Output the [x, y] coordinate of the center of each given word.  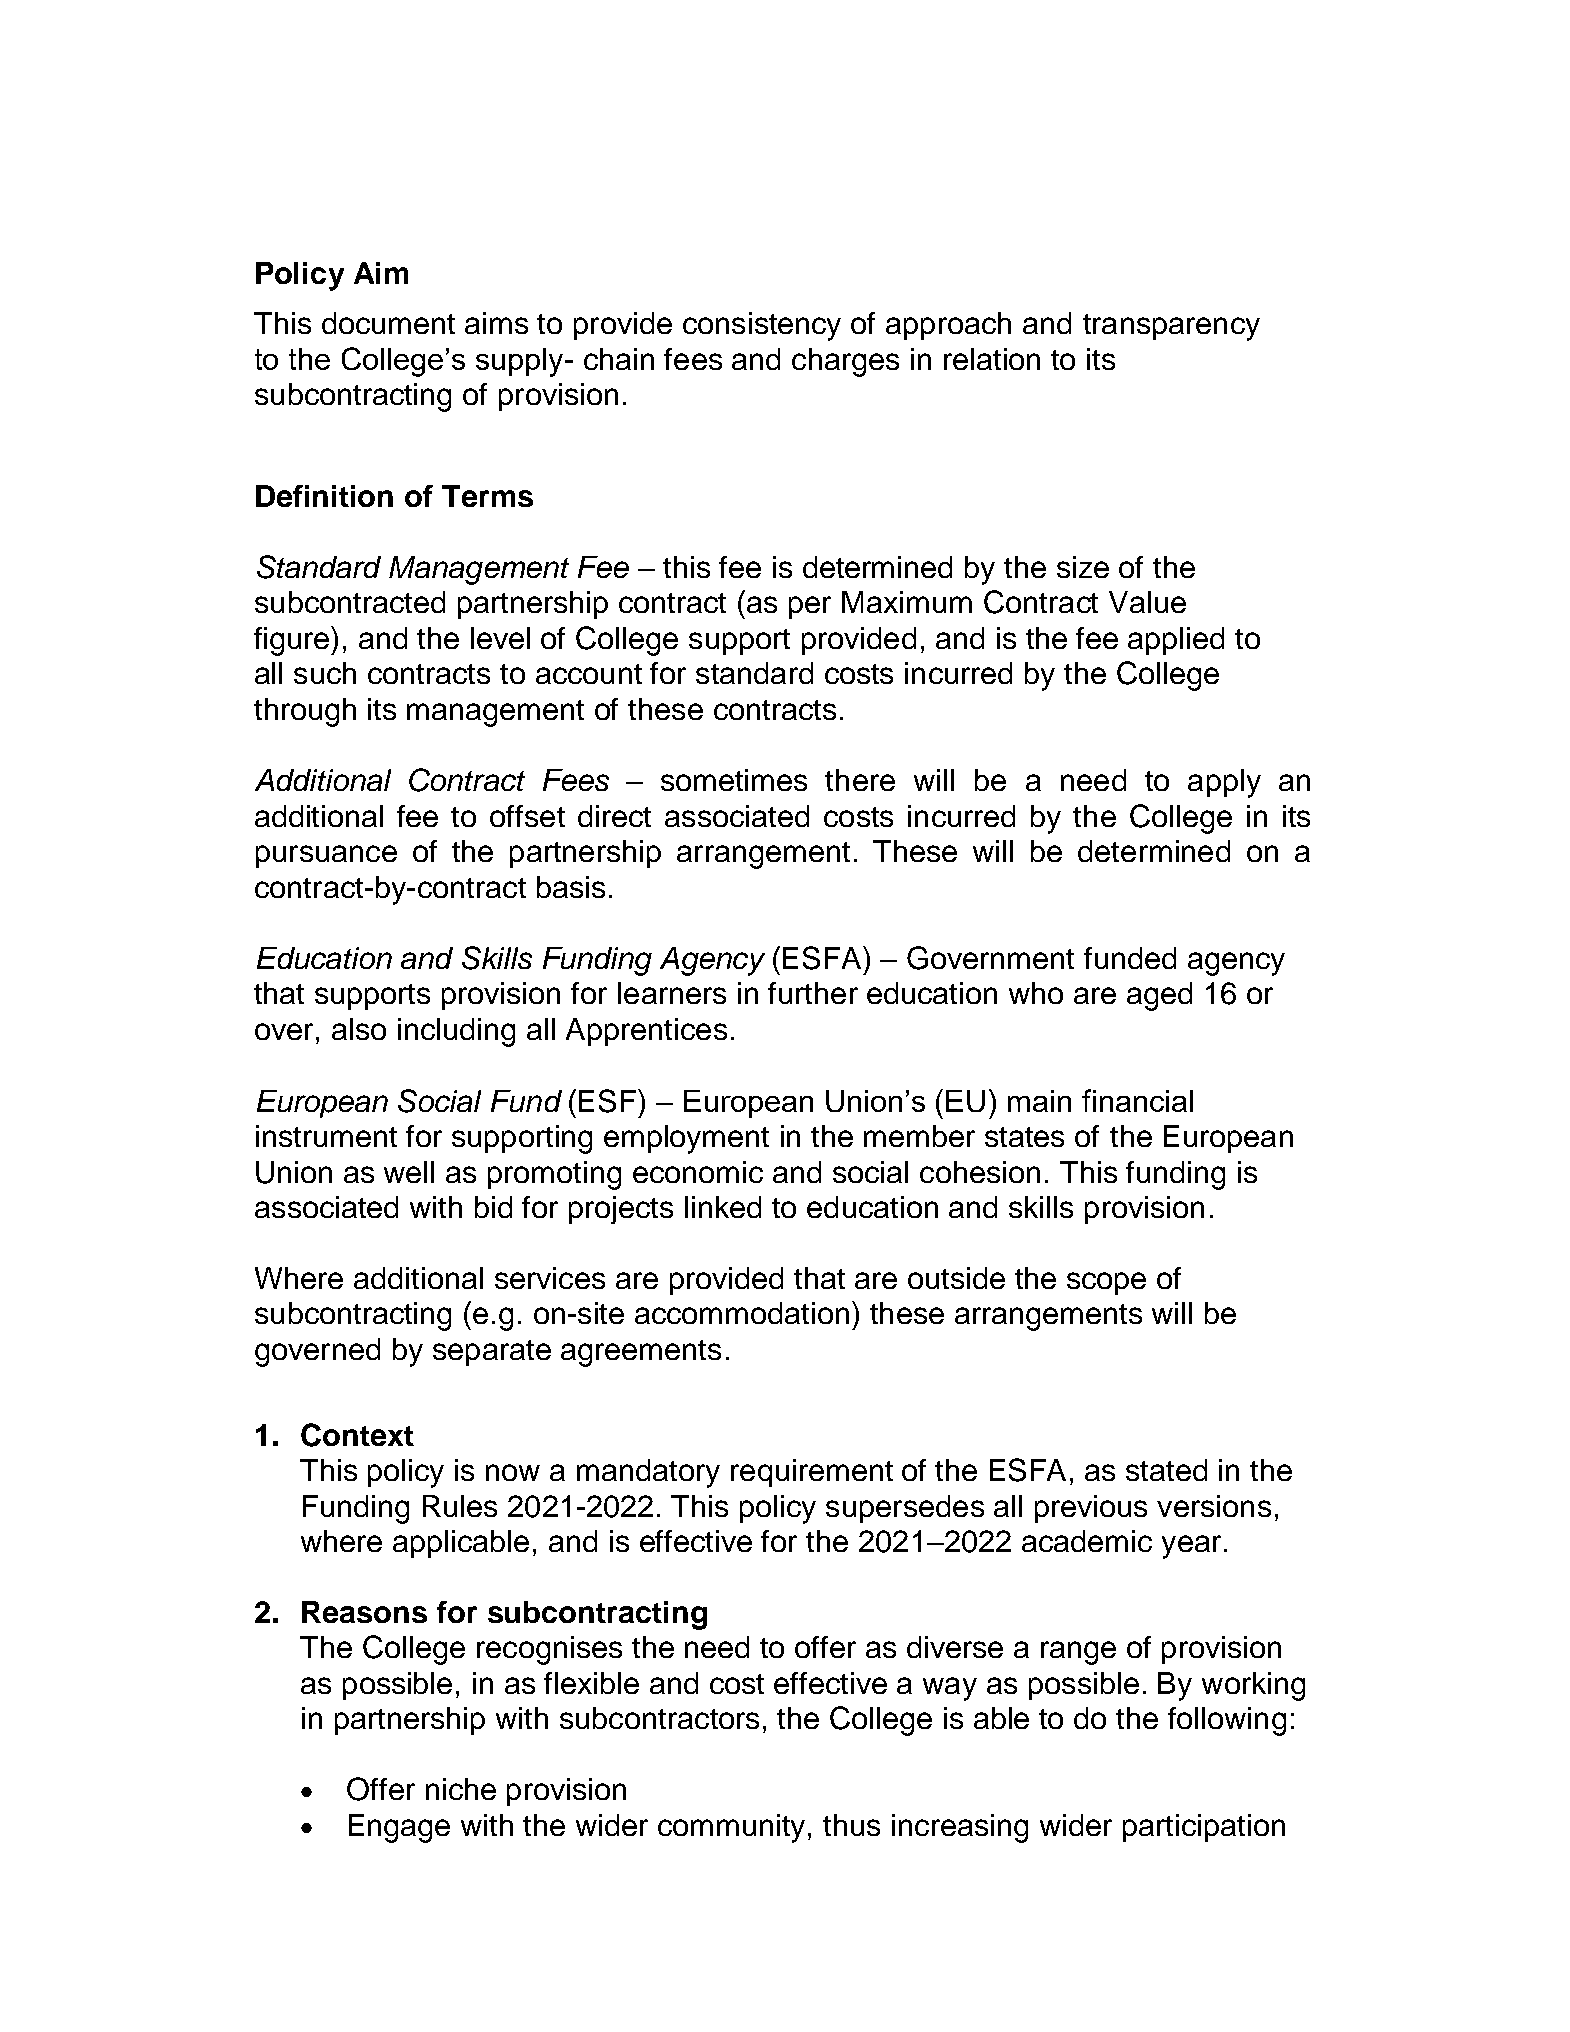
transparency [1171, 327]
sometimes [734, 780]
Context [357, 1435]
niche [461, 1789]
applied [1176, 641]
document [388, 323]
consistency [762, 326]
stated [1166, 1470]
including [456, 1032]
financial [1137, 1100]
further [813, 993]
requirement [812, 1473]
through [305, 712]
